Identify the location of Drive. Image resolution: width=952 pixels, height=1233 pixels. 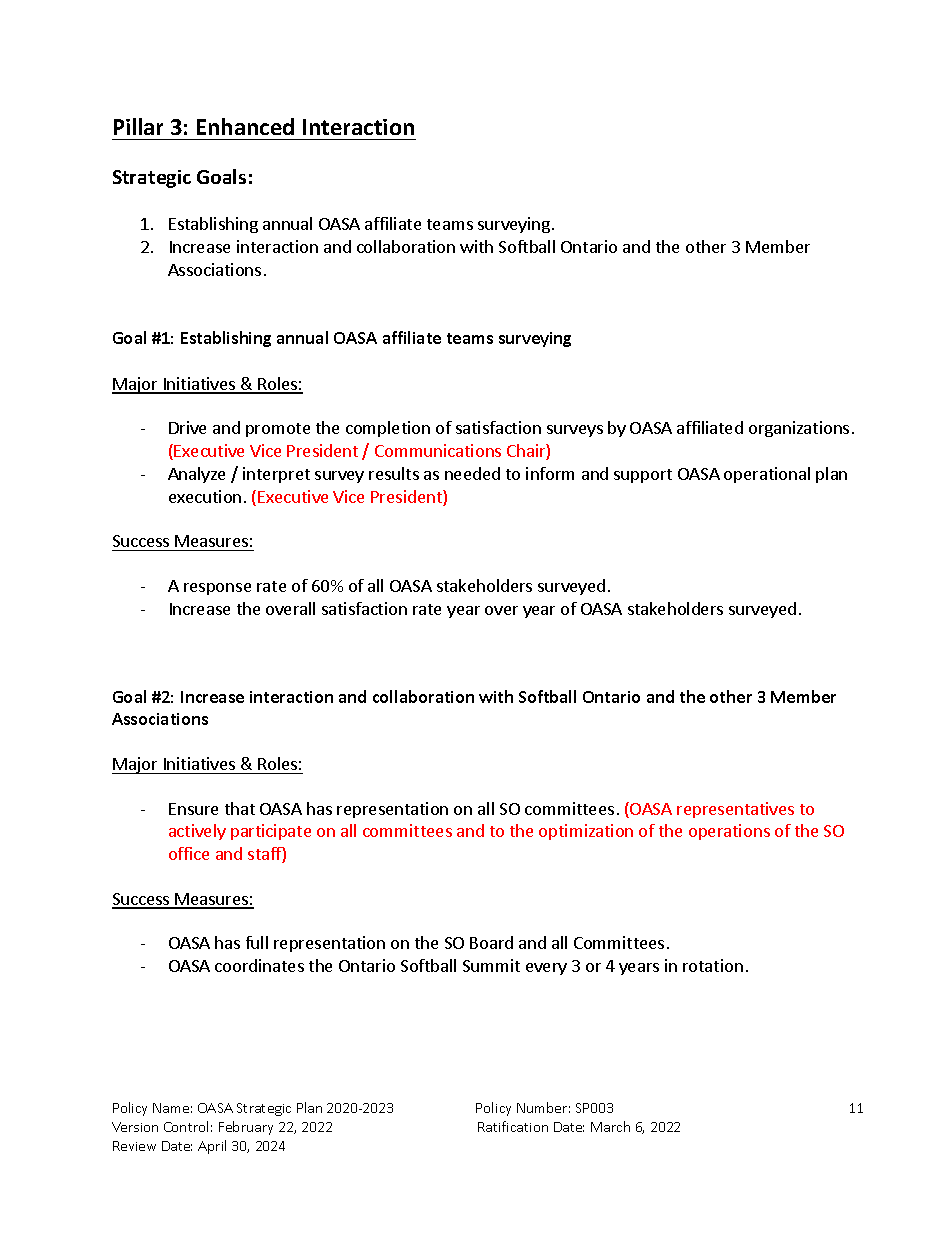
(187, 427).
